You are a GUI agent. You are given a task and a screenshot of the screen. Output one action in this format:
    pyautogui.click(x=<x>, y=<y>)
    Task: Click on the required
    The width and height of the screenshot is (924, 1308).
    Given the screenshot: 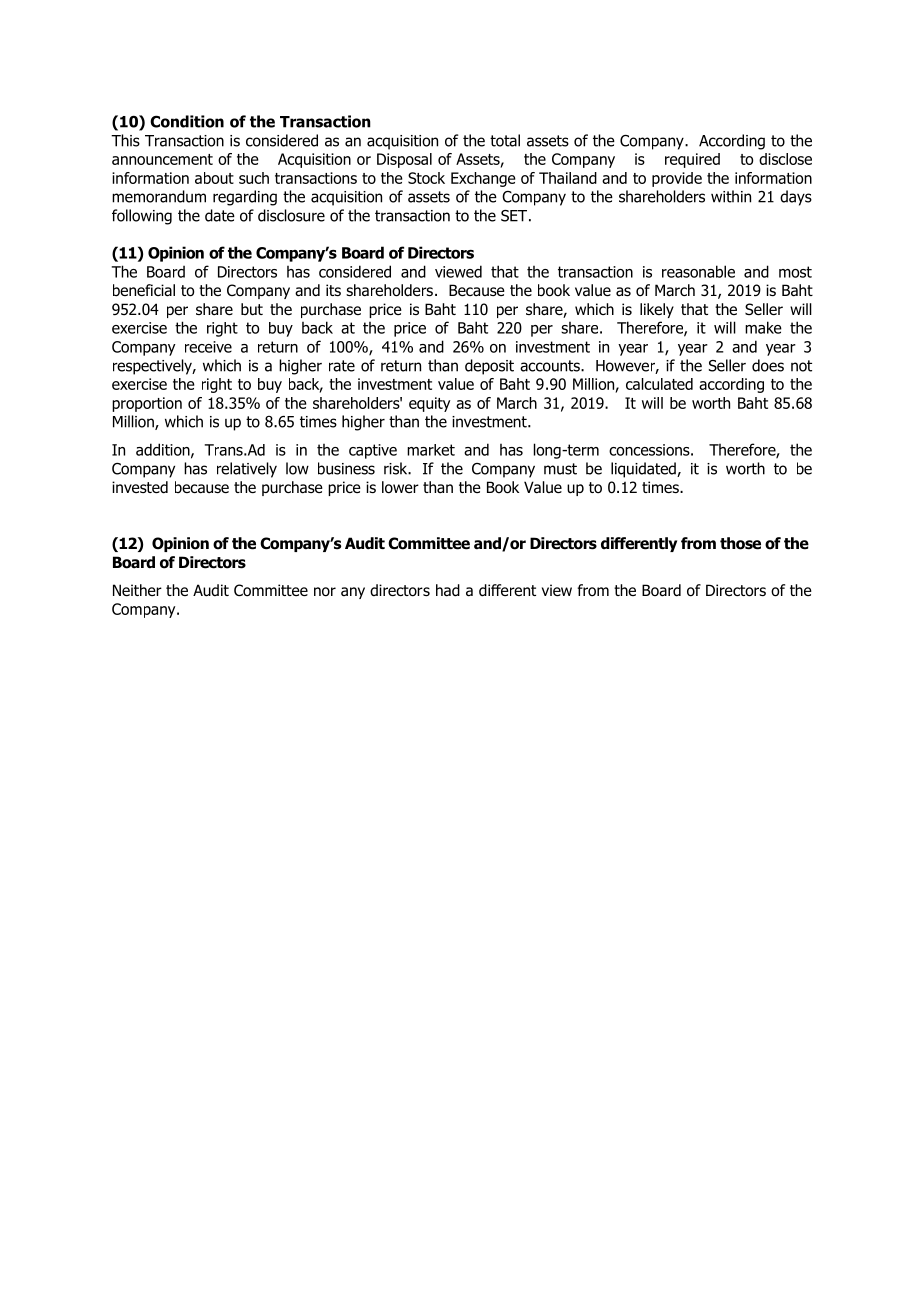 What is the action you would take?
    pyautogui.click(x=692, y=160)
